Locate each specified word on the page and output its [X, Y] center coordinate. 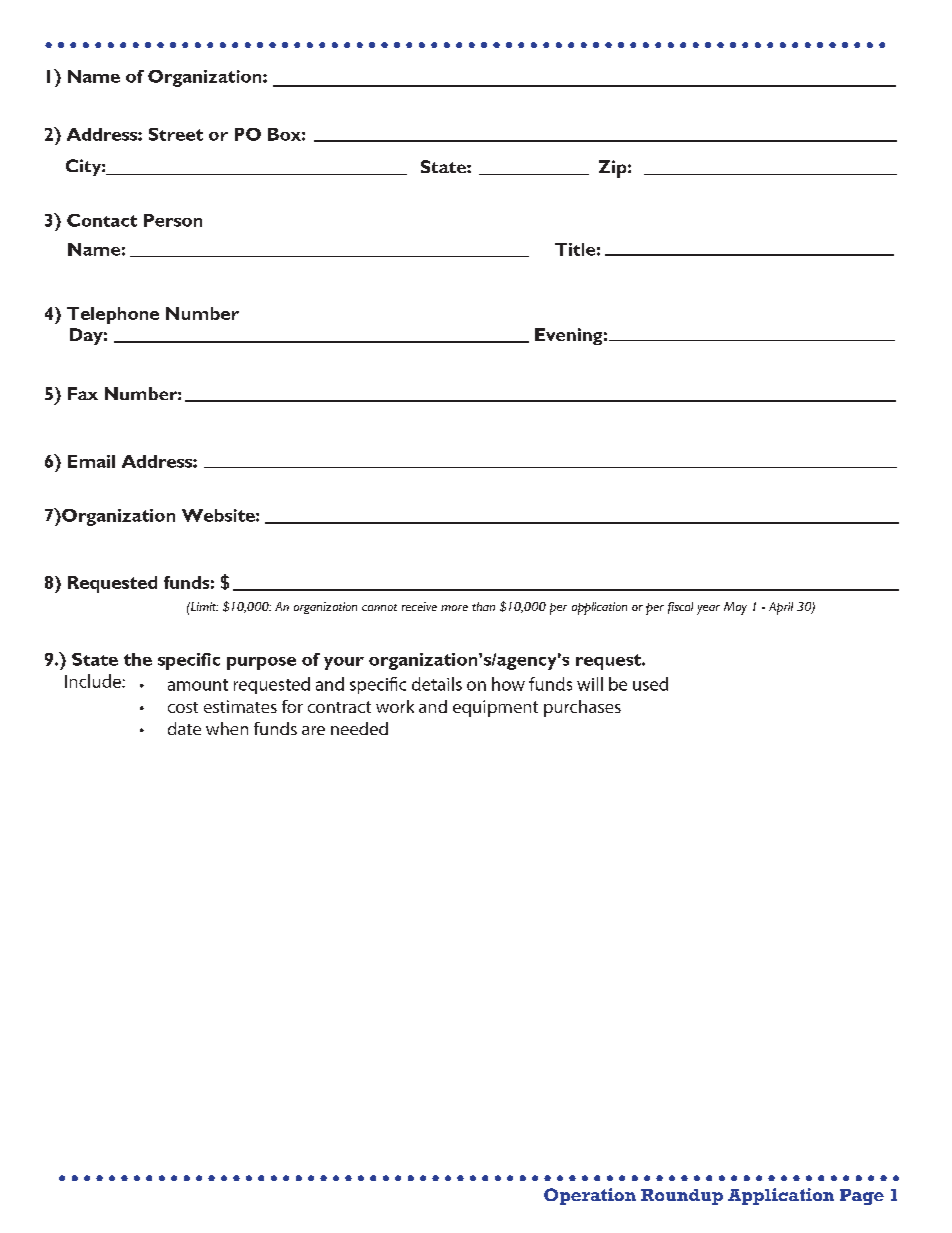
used [650, 684]
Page [862, 1197]
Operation [590, 1196]
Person [173, 220]
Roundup [682, 1197]
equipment [495, 708]
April [781, 608]
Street [176, 134]
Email [91, 461]
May [735, 608]
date [184, 728]
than [483, 606]
